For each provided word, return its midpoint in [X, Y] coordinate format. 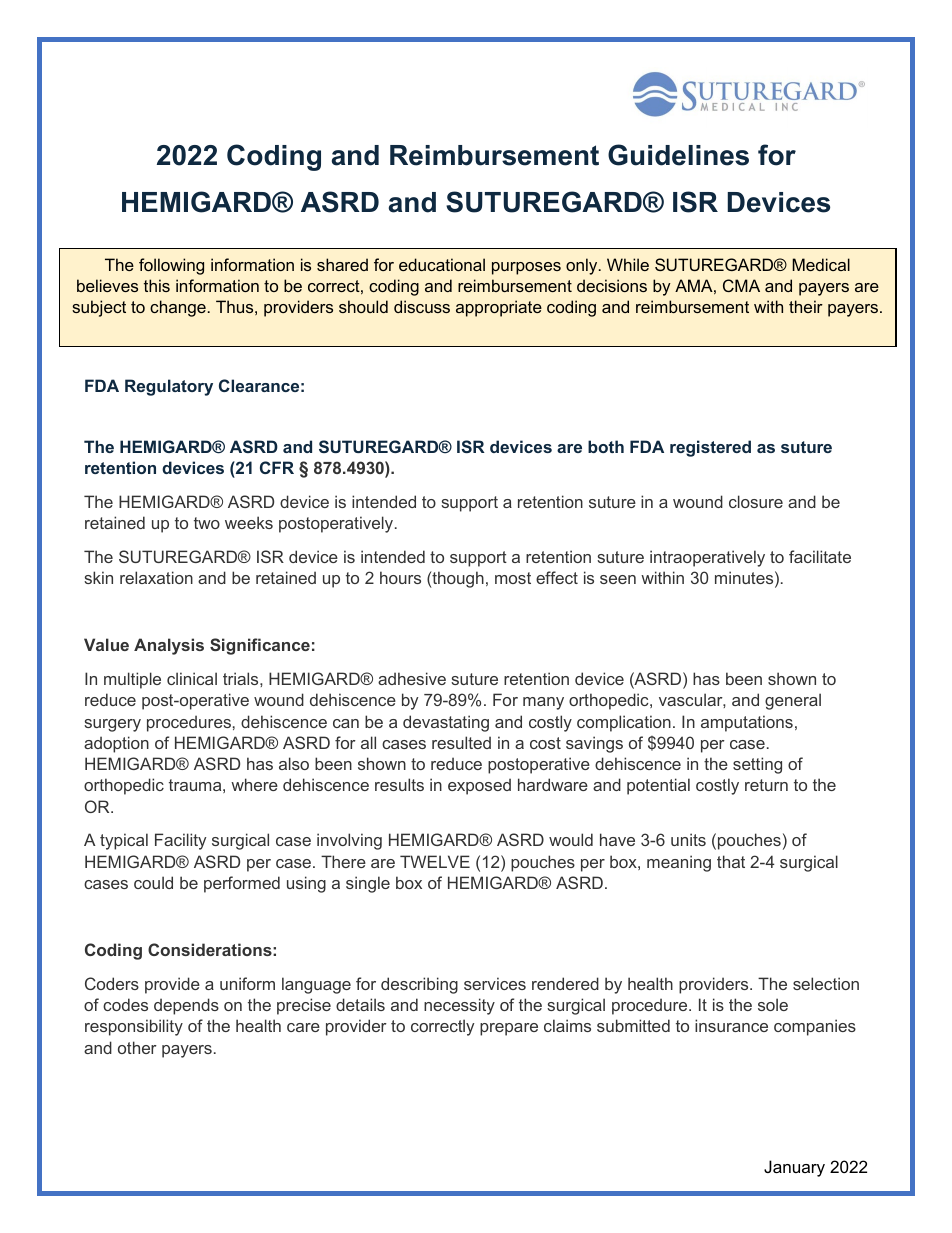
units [688, 839]
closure [756, 501]
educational [442, 264]
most [513, 578]
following [171, 266]
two [207, 523]
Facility [180, 841]
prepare [509, 1029]
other [137, 1047]
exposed [479, 786]
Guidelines [678, 155]
